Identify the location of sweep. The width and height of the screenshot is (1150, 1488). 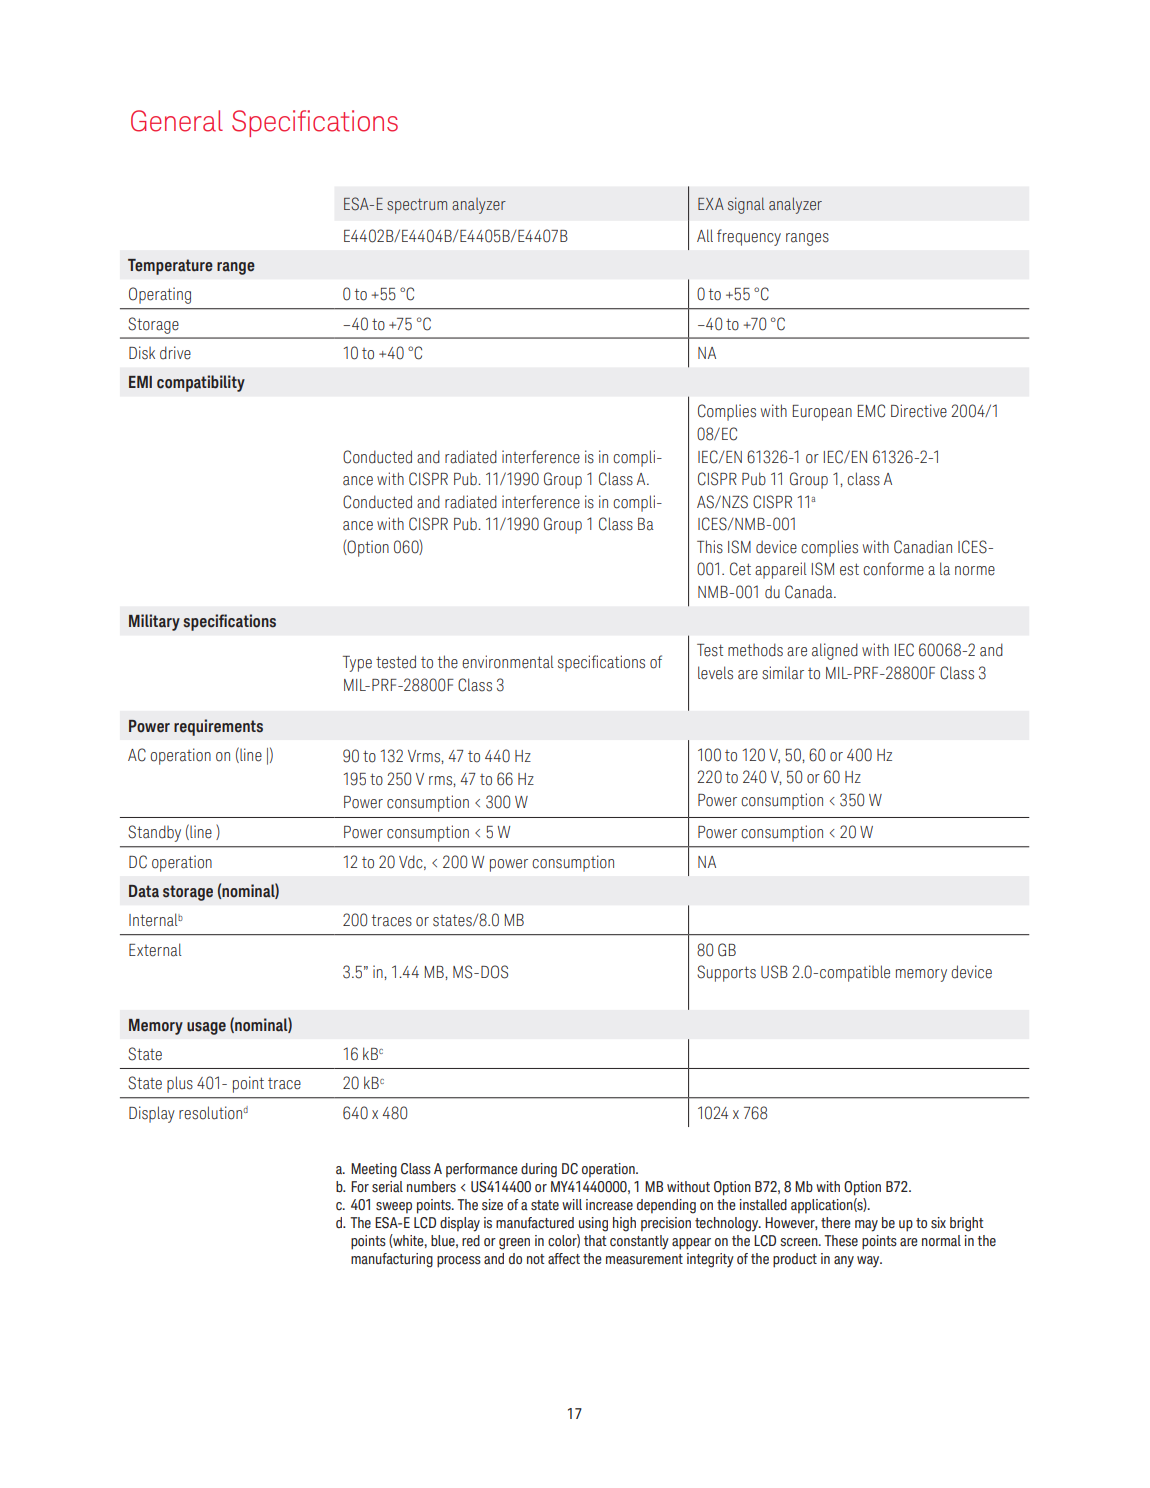
(394, 1207).
